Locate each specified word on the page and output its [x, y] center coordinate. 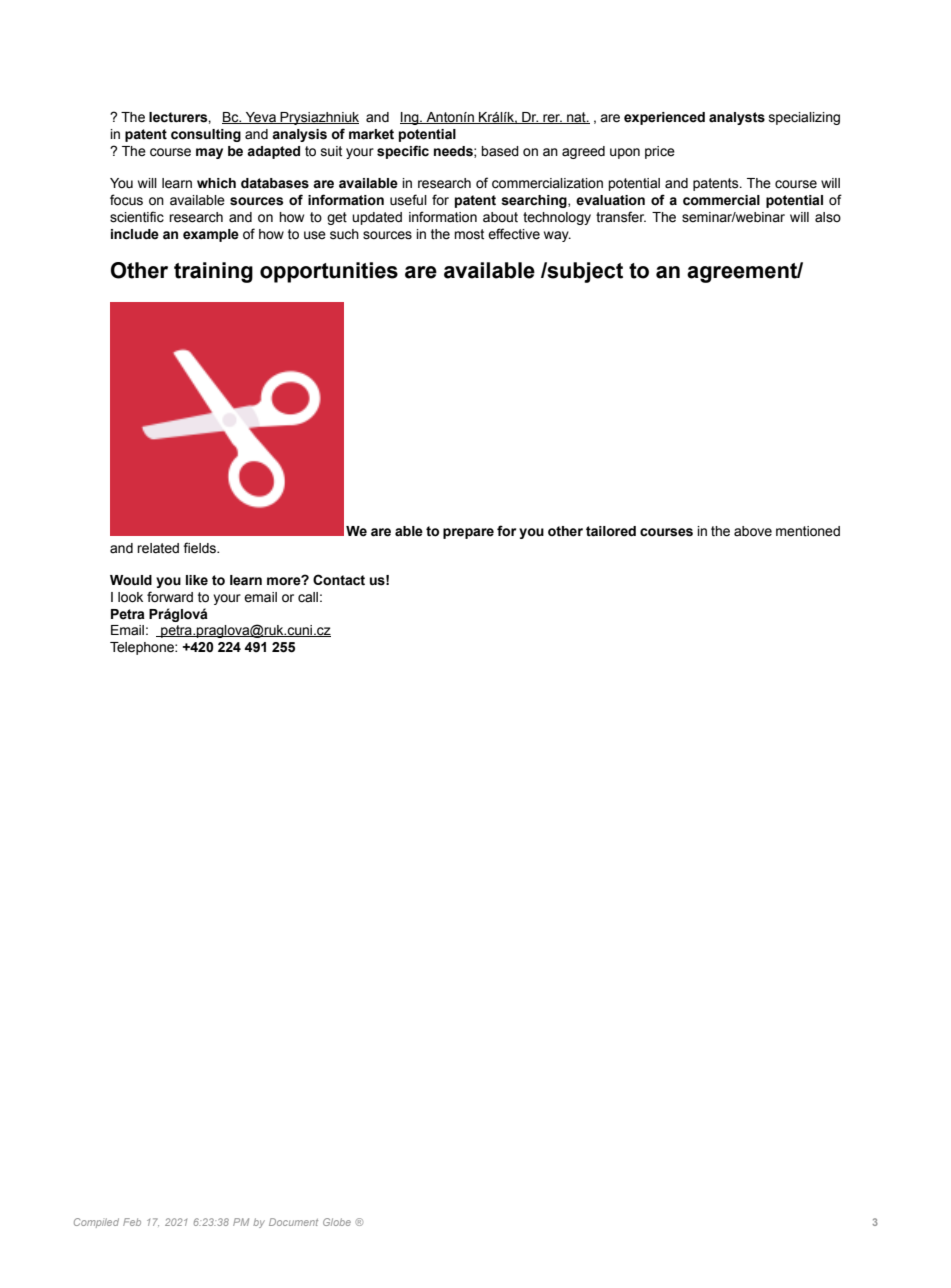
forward [170, 597]
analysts [737, 118]
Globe [337, 1222]
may [209, 153]
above [753, 531]
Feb [132, 1222]
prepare [468, 533]
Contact [339, 580]
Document [293, 1222]
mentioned [808, 531]
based [500, 151]
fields [200, 548]
